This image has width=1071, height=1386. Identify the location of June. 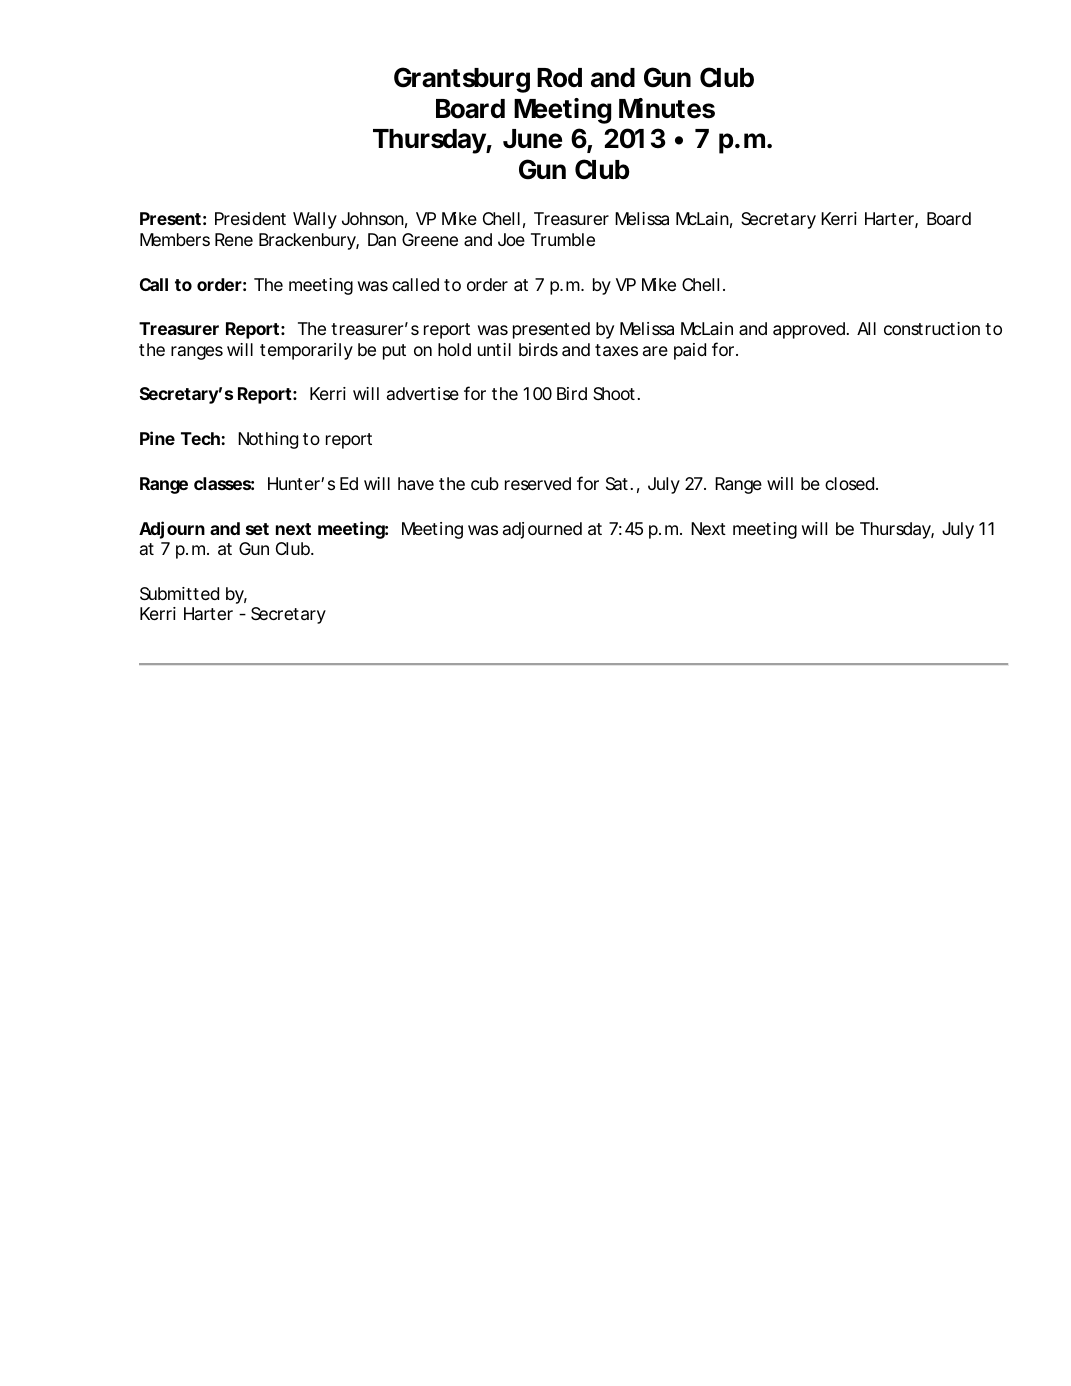
(532, 139).
